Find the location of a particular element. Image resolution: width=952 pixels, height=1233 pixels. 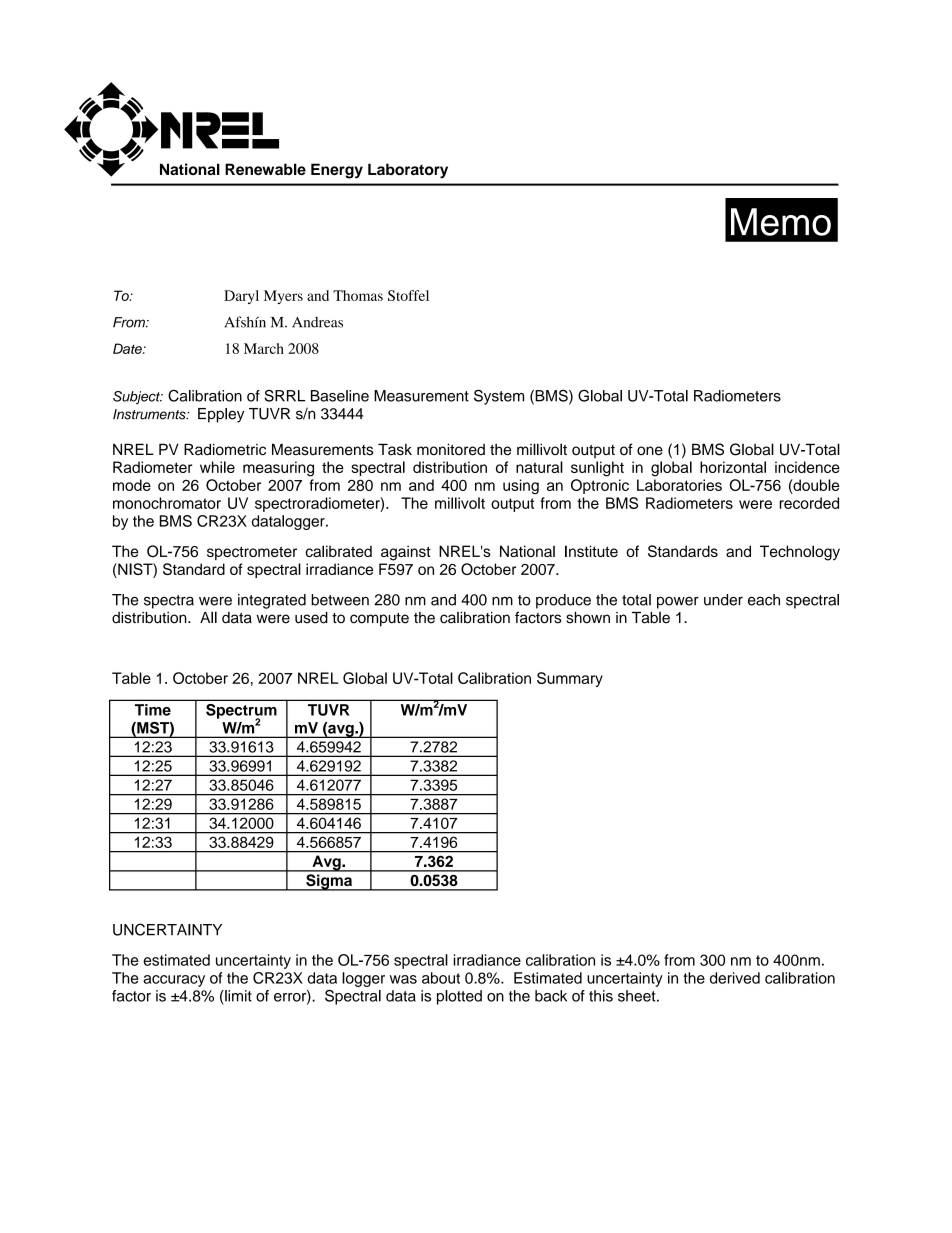

derived is located at coordinates (735, 978).
